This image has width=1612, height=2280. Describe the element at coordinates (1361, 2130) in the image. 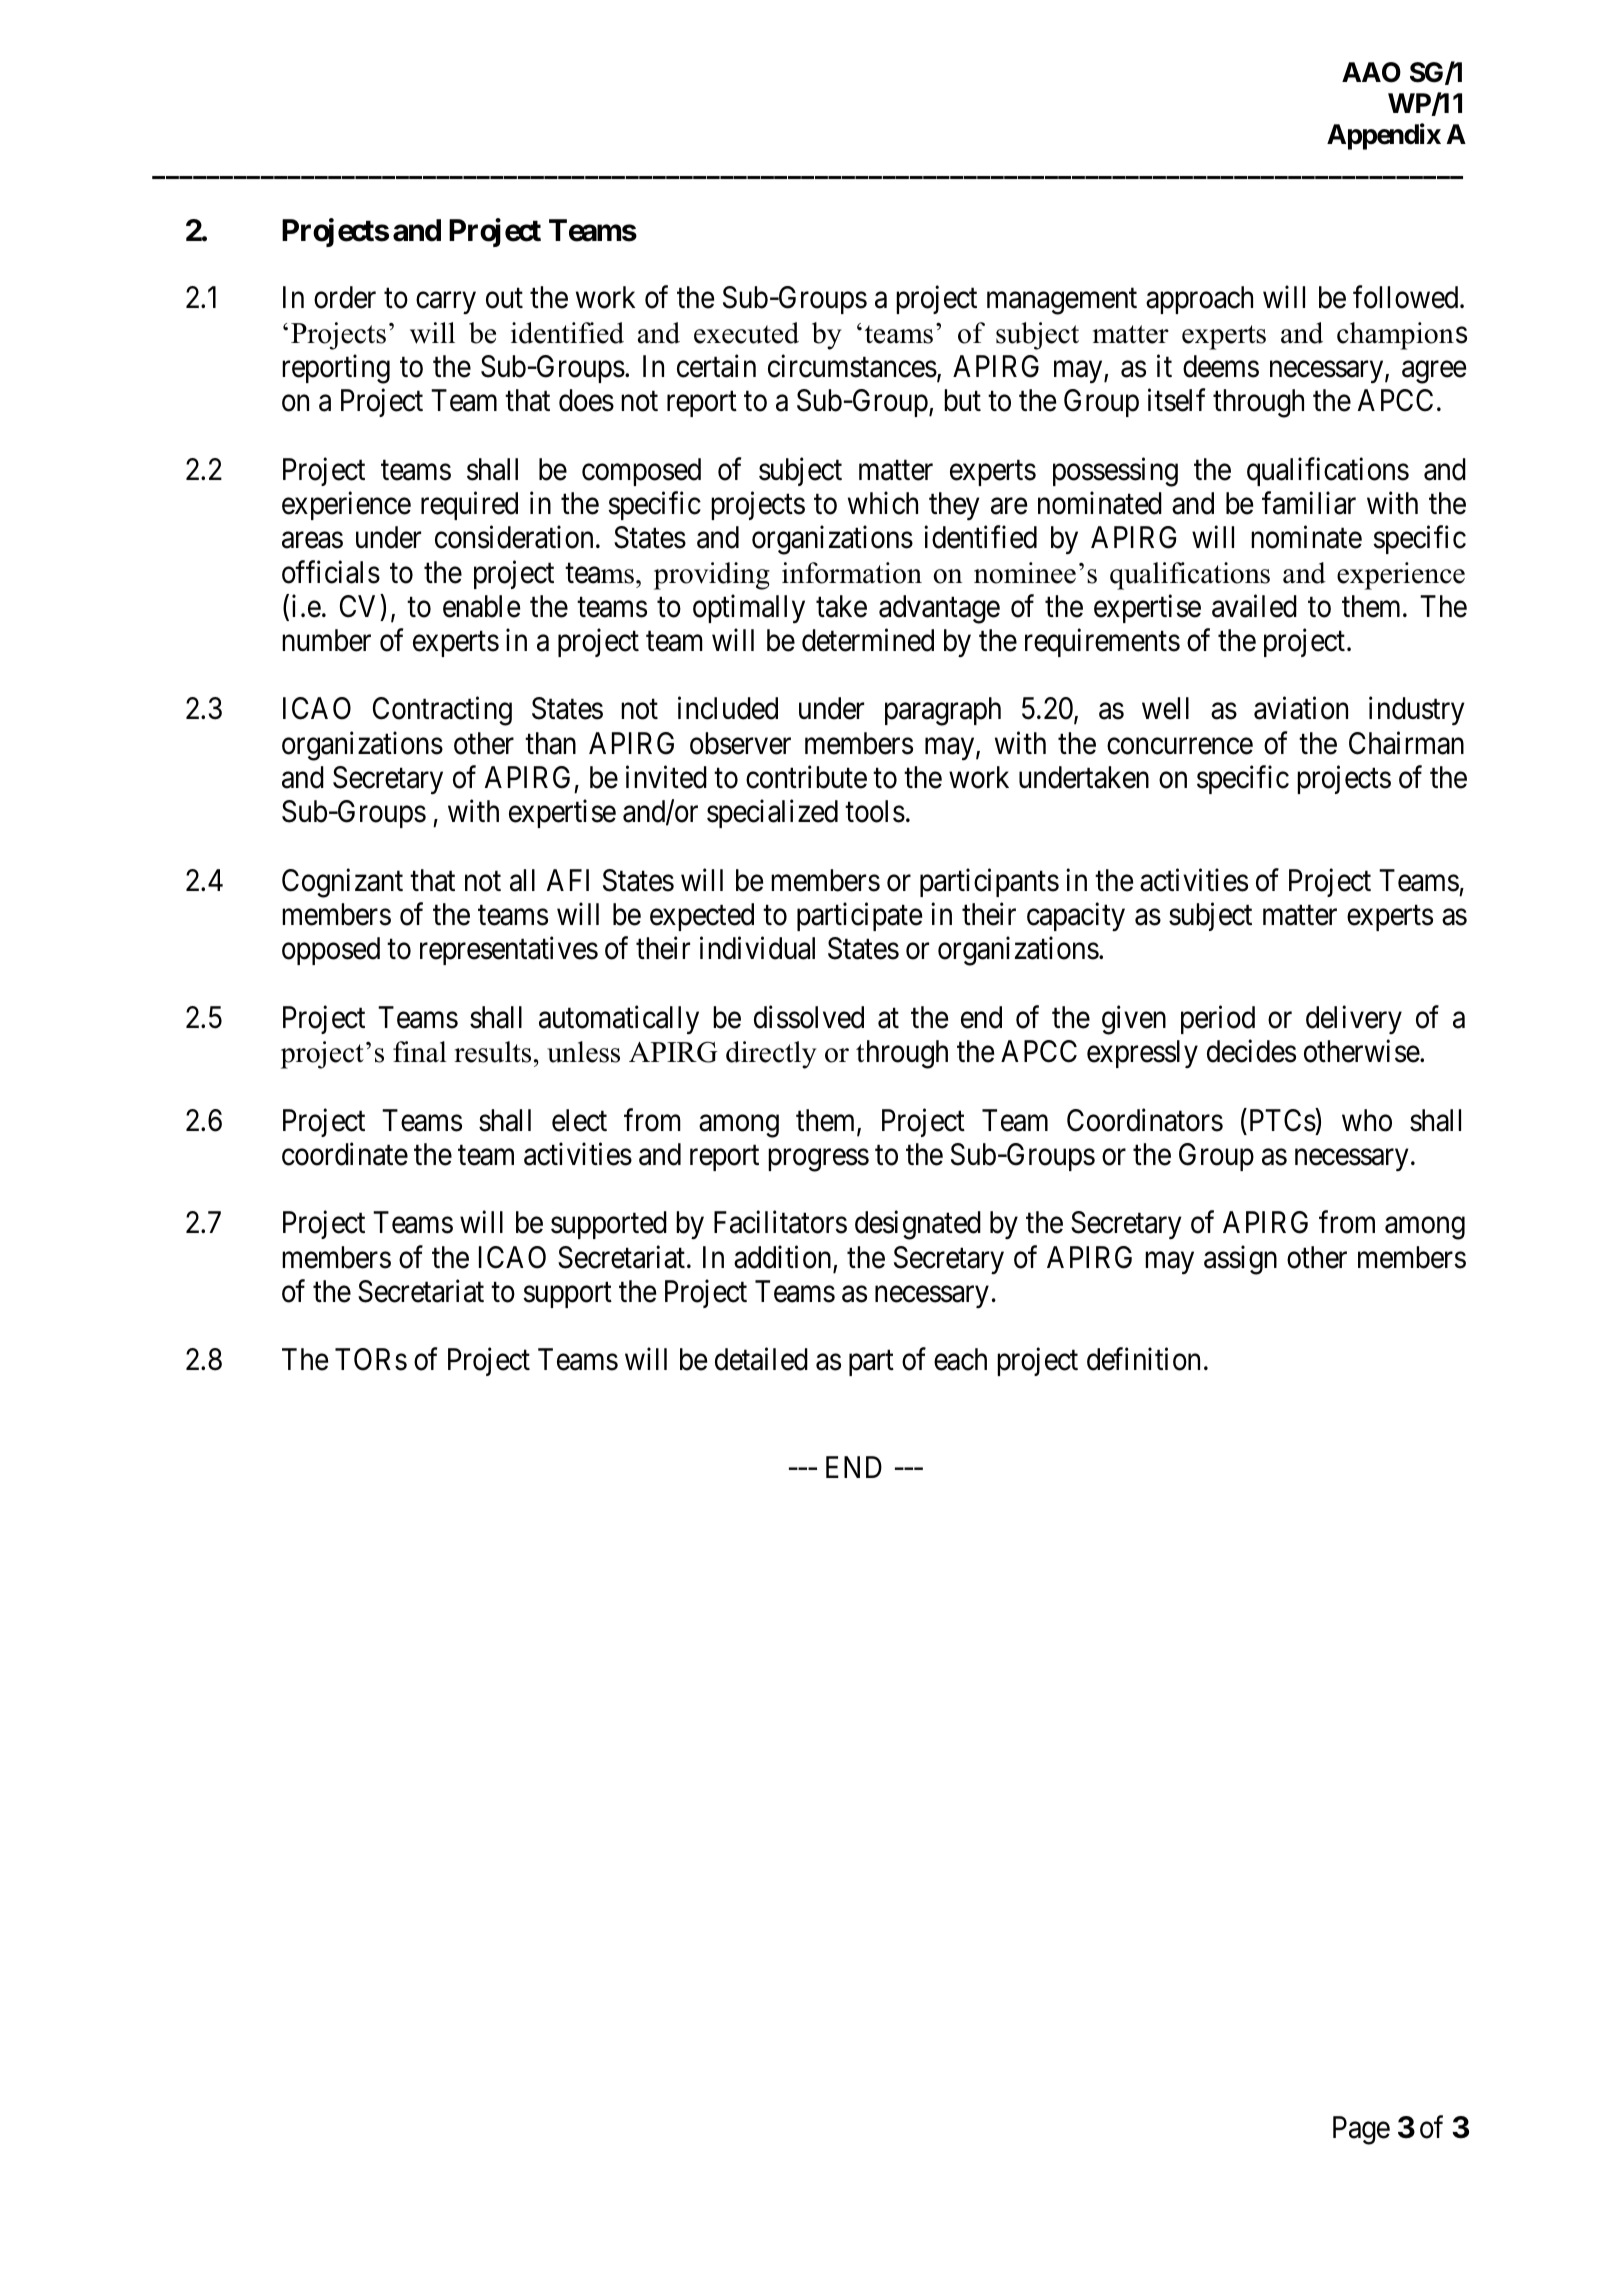

I see `Page` at that location.
